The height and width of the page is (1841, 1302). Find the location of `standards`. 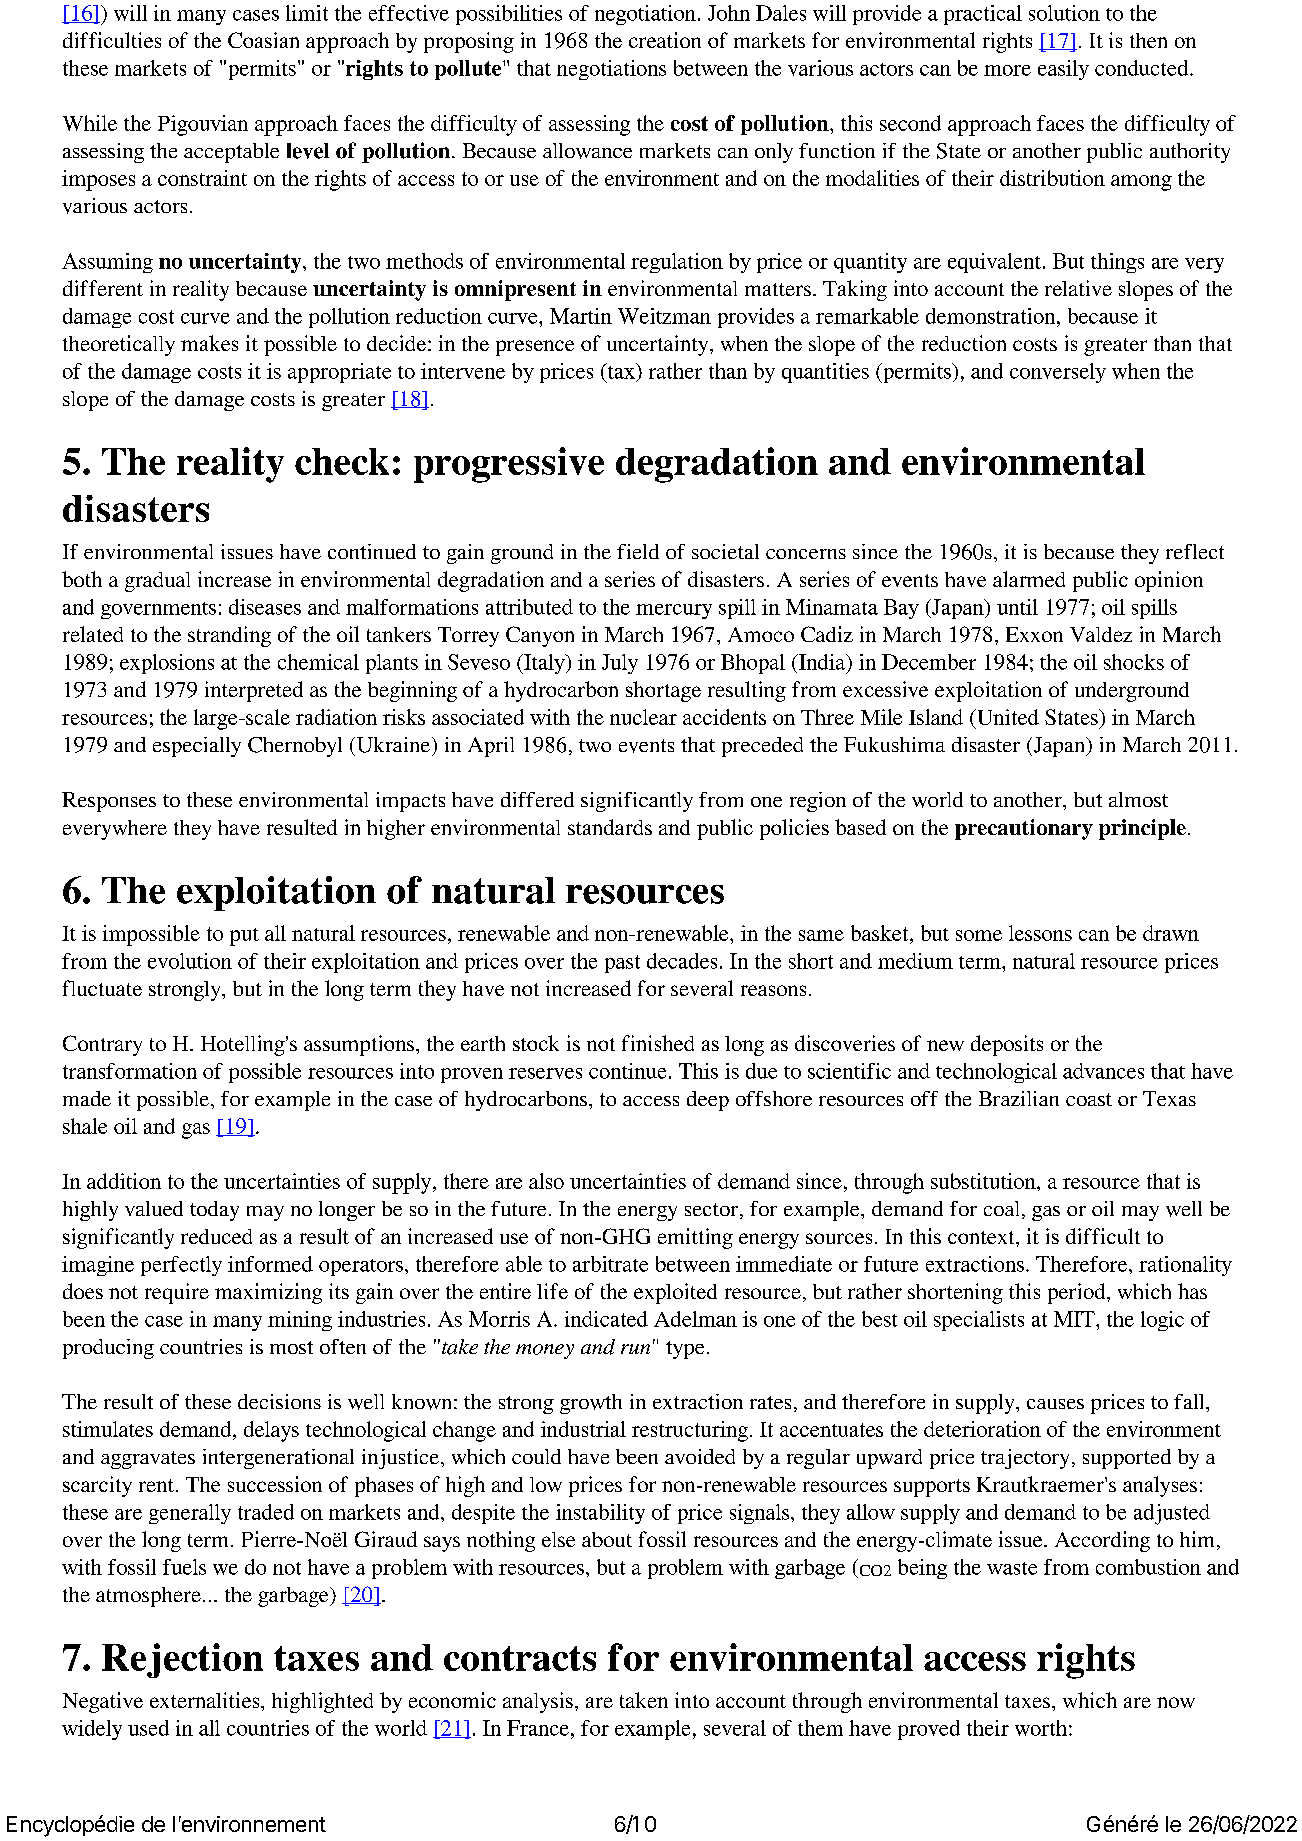

standards is located at coordinates (610, 827).
